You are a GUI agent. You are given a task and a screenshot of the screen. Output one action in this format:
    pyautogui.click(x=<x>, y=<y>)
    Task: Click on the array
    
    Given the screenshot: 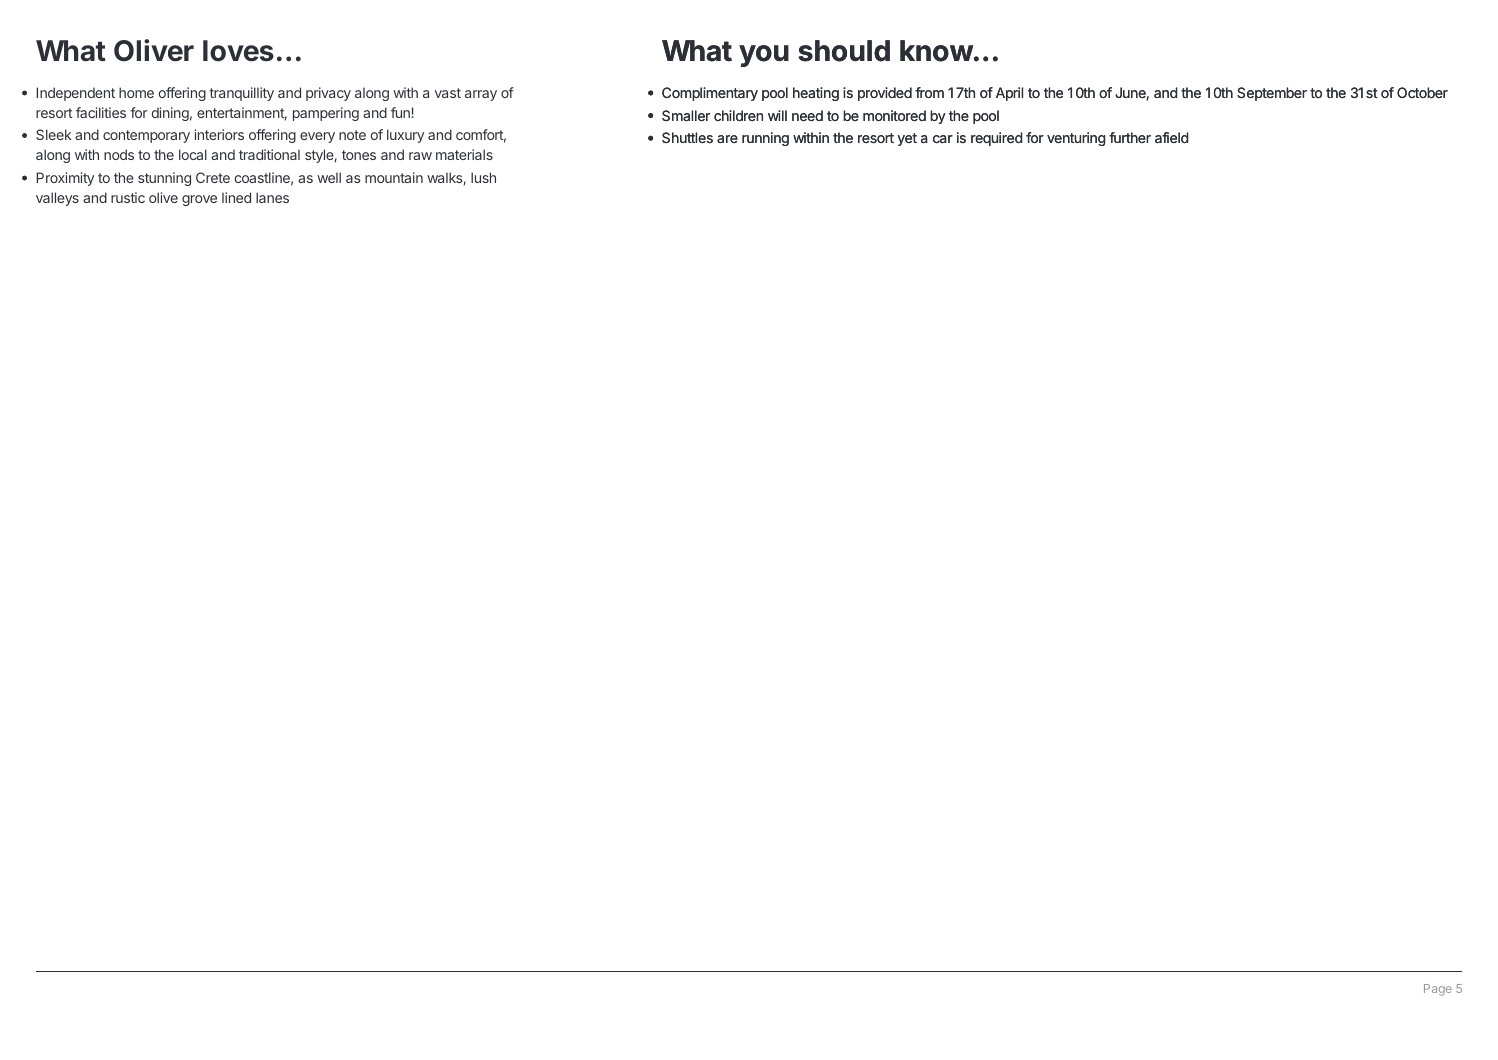 What is the action you would take?
    pyautogui.click(x=481, y=95)
